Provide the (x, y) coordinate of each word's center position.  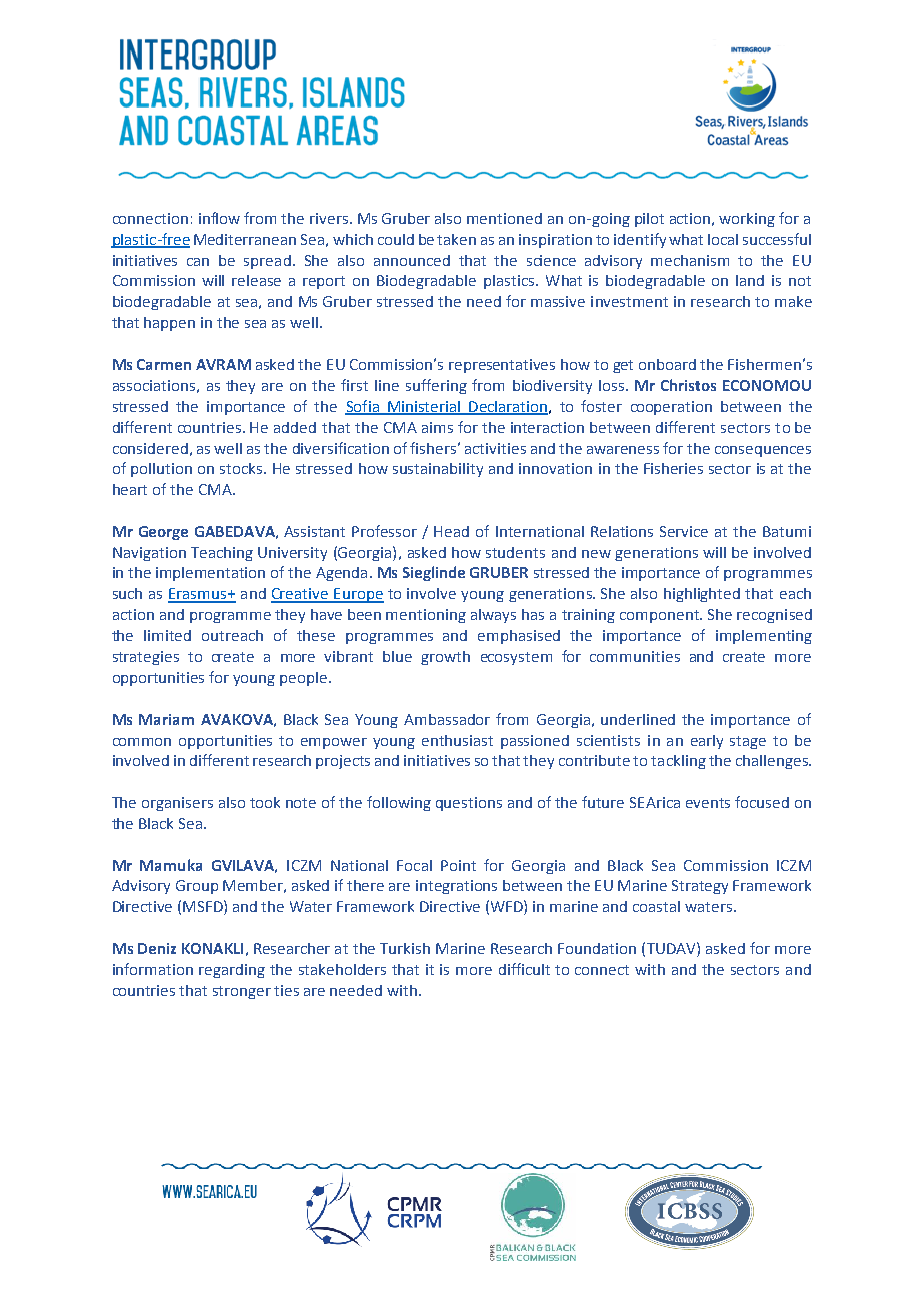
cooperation (671, 408)
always (493, 616)
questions (469, 804)
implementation (210, 574)
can (198, 262)
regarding (232, 971)
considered (150, 448)
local (723, 239)
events (708, 803)
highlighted (702, 595)
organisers (177, 804)
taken (456, 239)
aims (437, 427)
